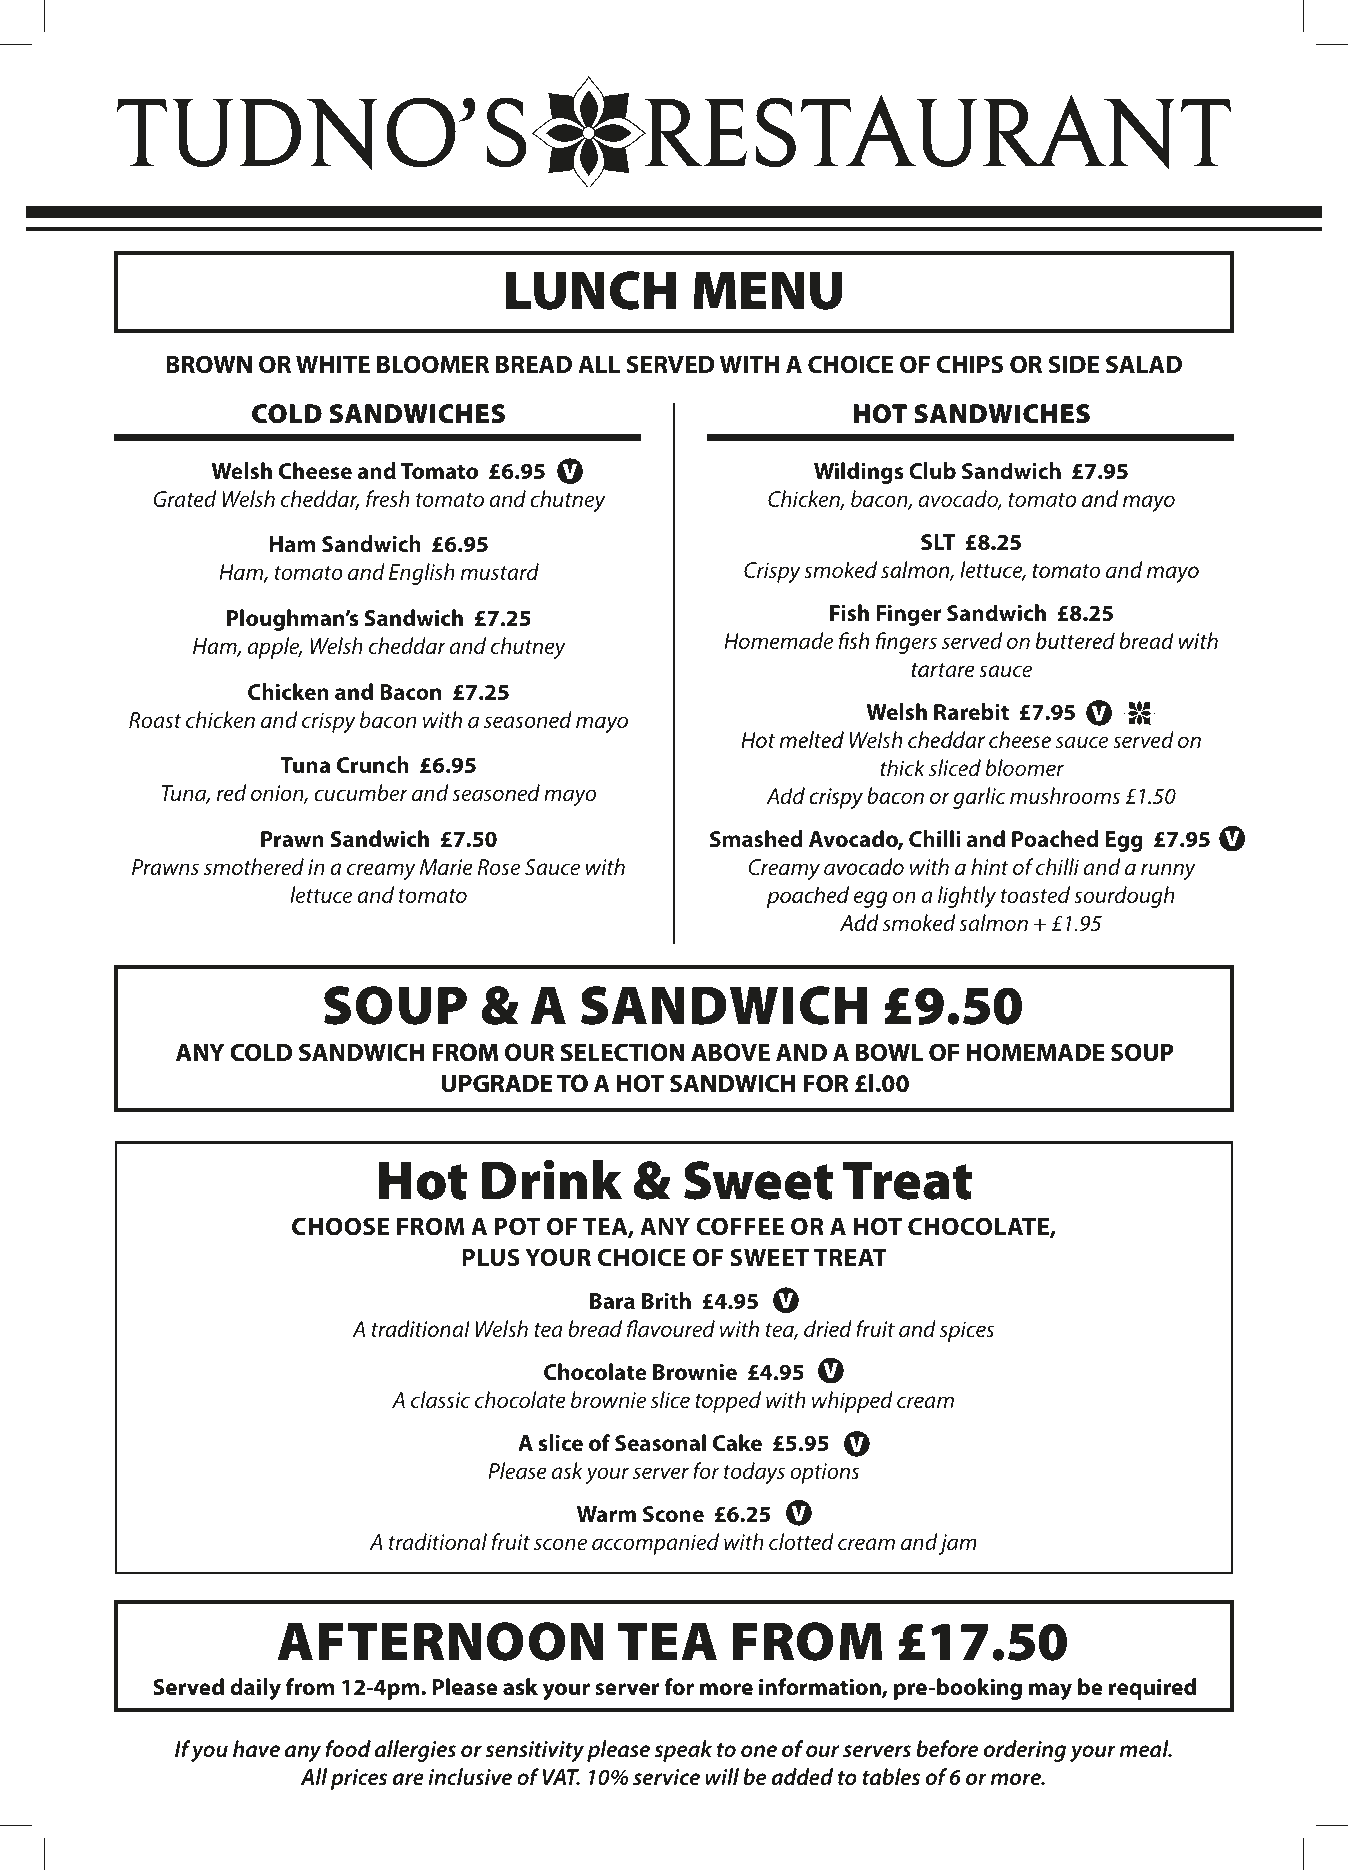  Describe the element at coordinates (333, 364) in the document. I see `WHITE` at that location.
